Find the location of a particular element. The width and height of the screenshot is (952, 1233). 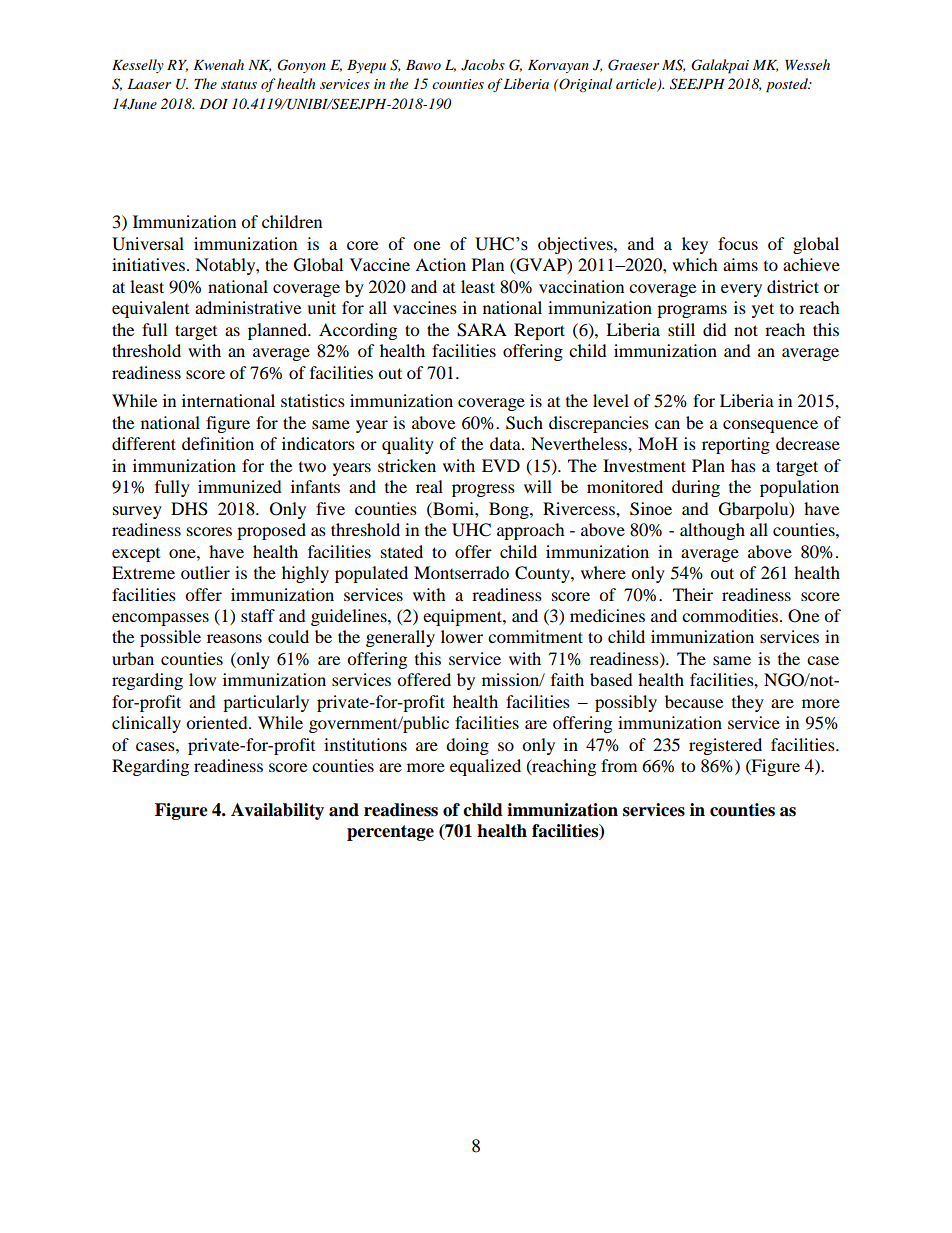

equalized is located at coordinates (485, 767).
